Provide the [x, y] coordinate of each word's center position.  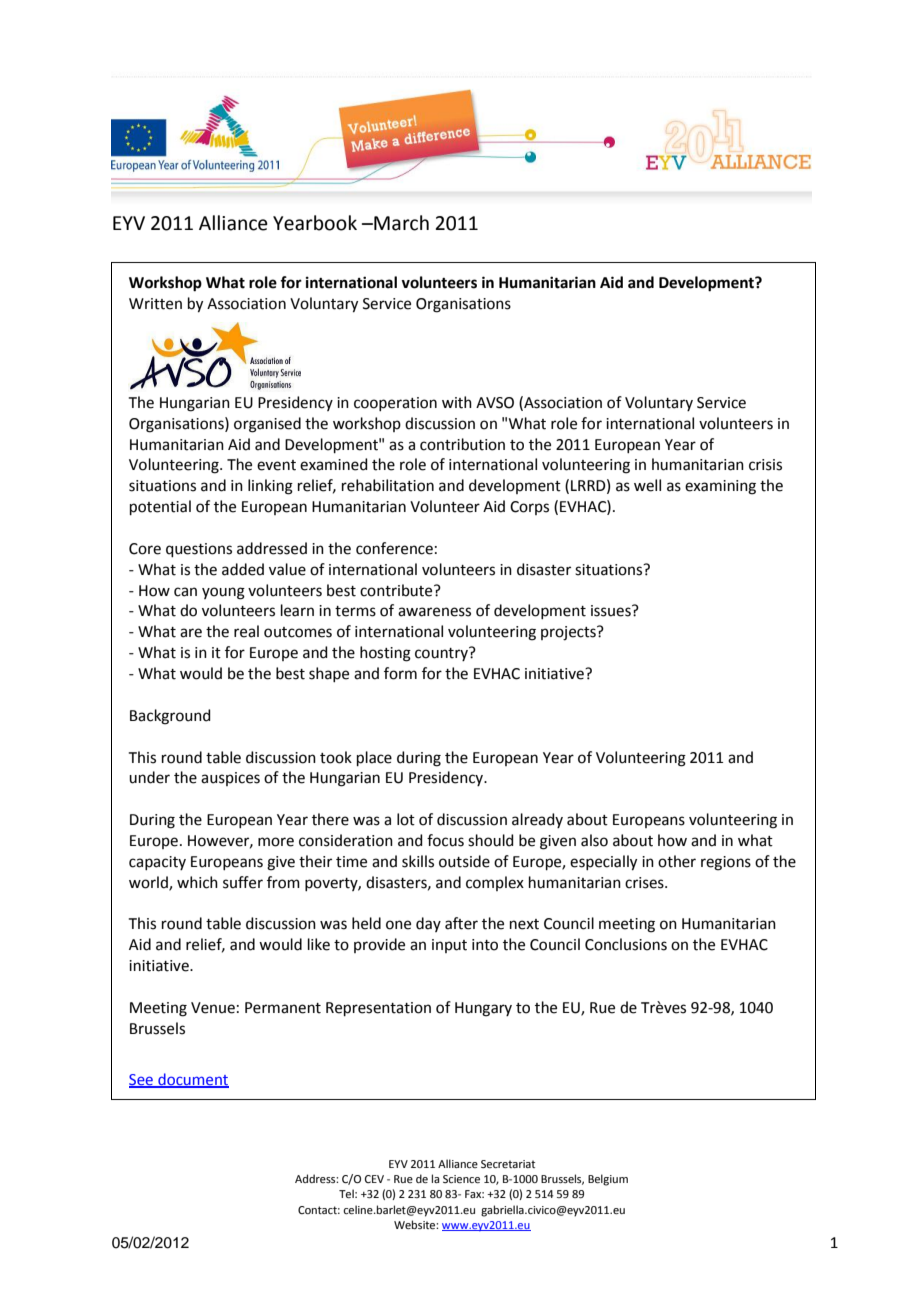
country [442, 654]
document [192, 1080]
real [246, 631]
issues [612, 611]
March [400, 223]
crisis [765, 465]
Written [155, 304]
